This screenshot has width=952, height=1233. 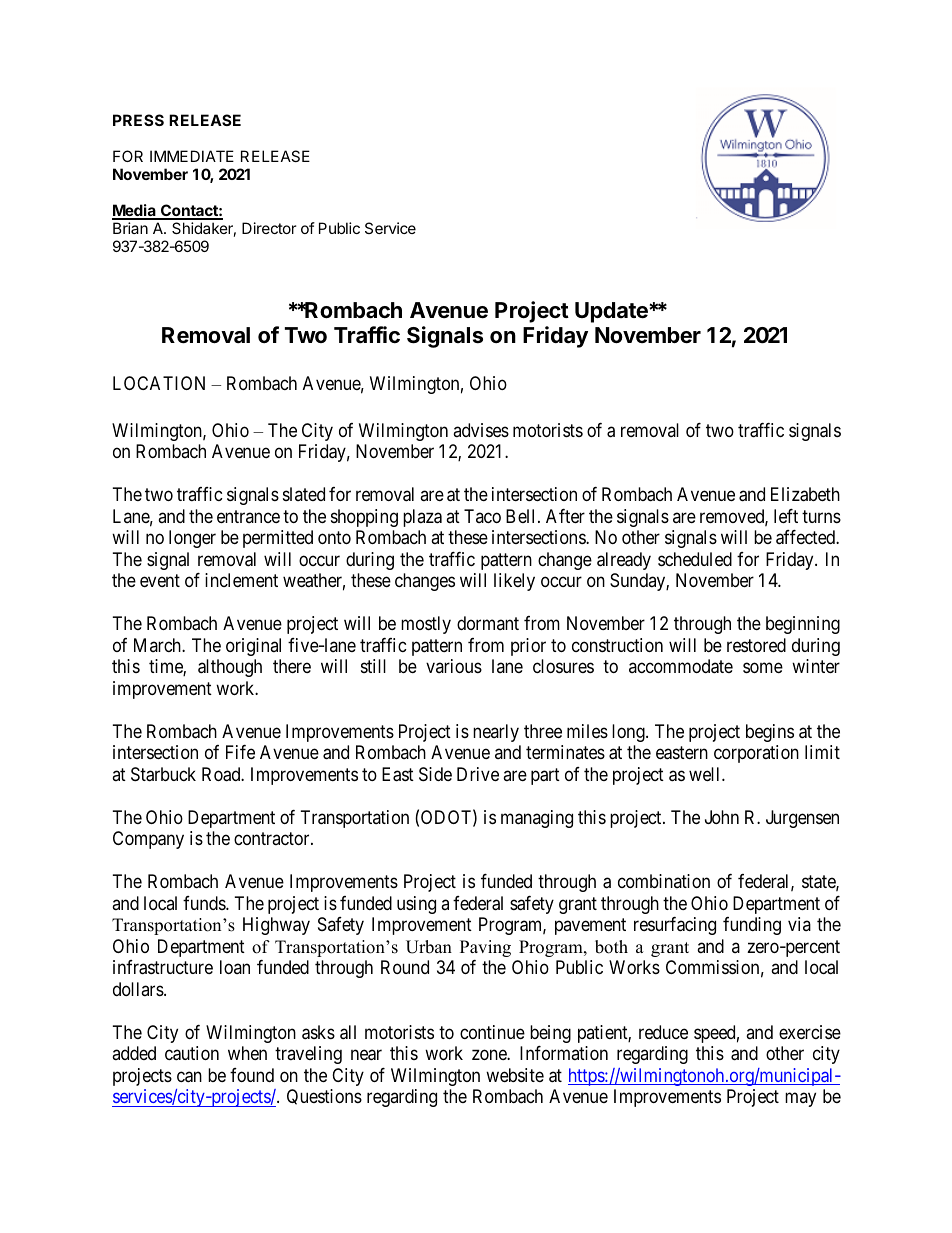 I want to click on Update, so click(x=612, y=312).
